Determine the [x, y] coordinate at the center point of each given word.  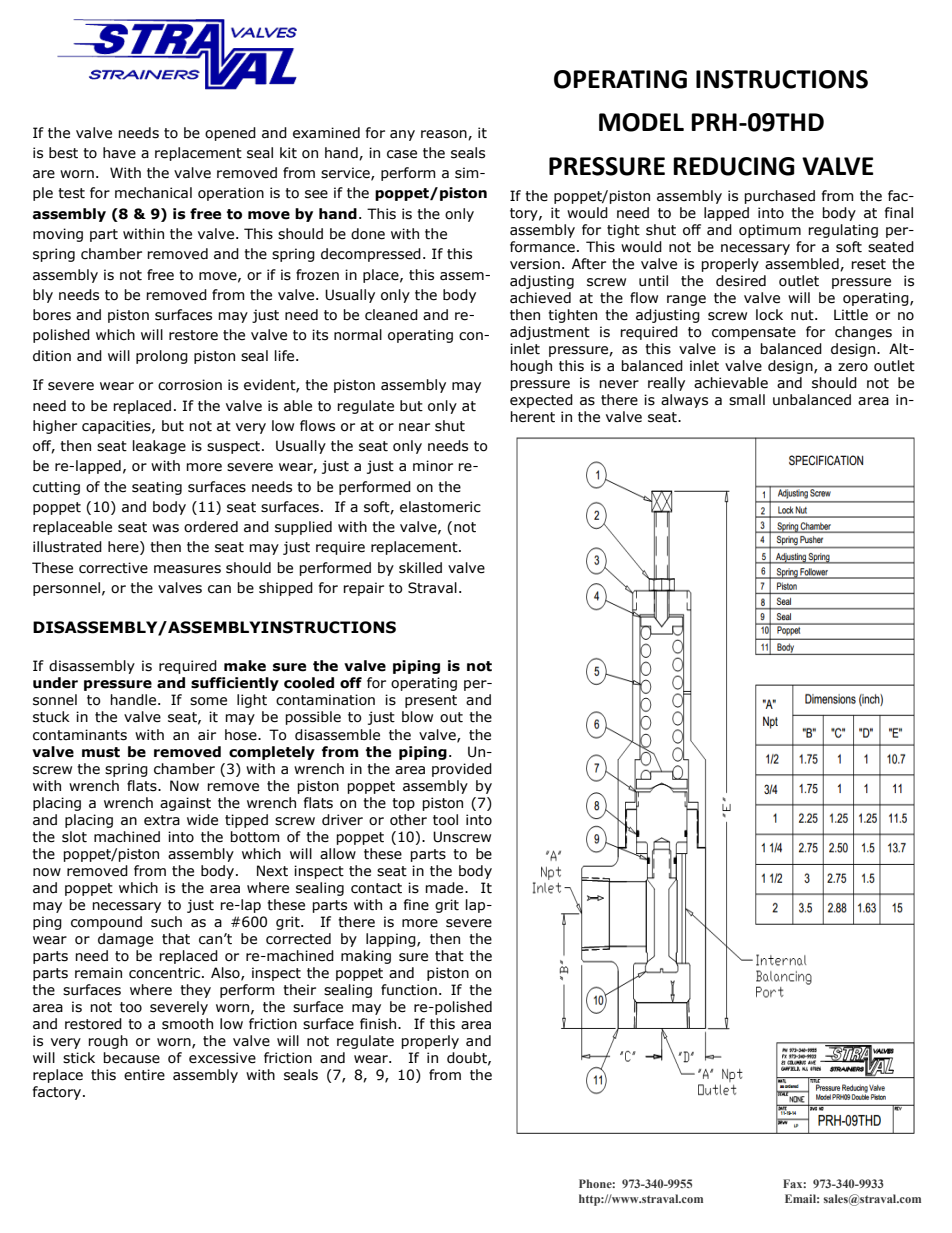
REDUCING [734, 166]
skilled [420, 568]
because [131, 1058]
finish [379, 1024]
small [747, 400]
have [119, 153]
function [409, 990]
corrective [113, 568]
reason [445, 135]
